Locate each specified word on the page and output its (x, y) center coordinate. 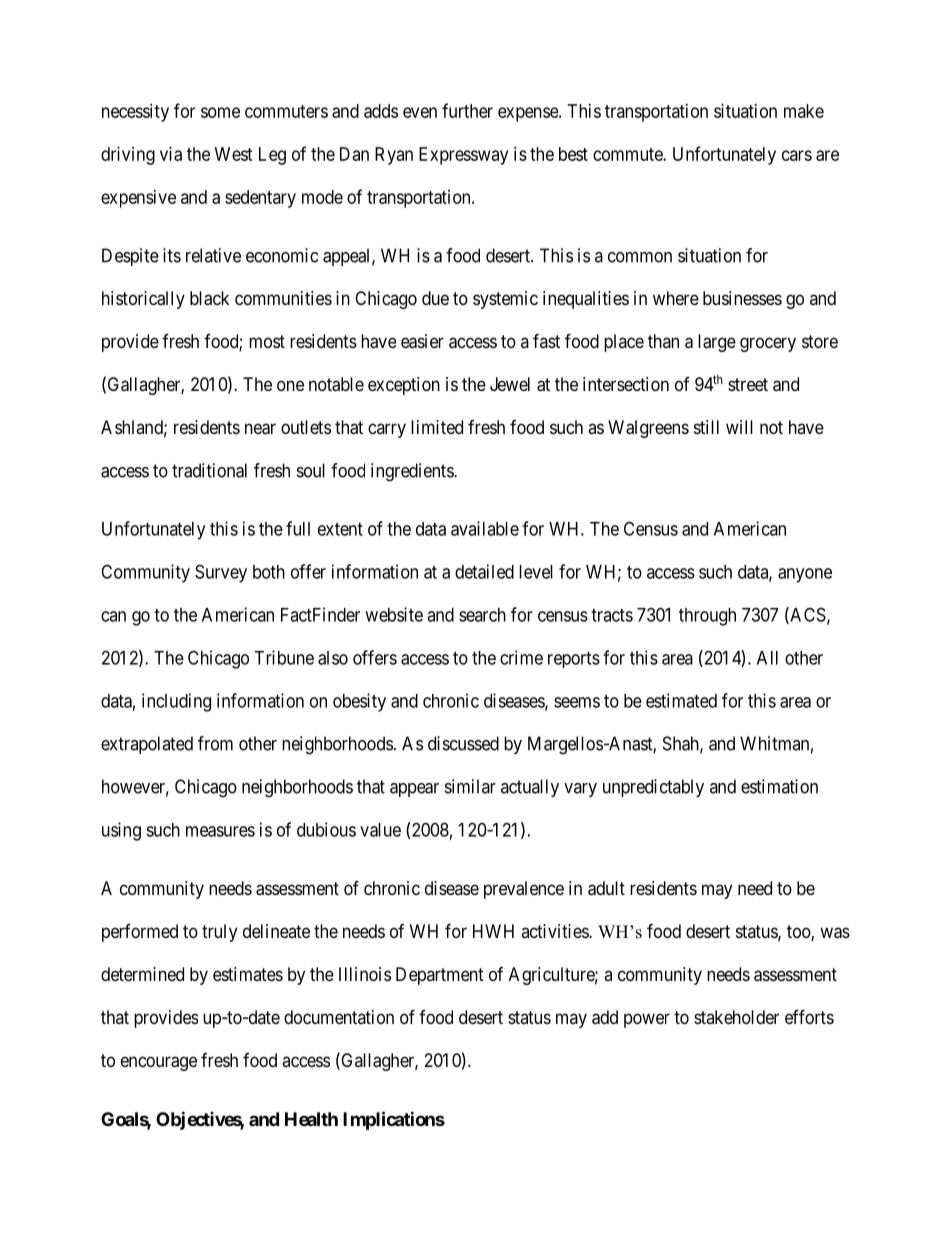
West (234, 154)
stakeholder (736, 1017)
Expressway (463, 156)
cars (797, 155)
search (482, 615)
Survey (221, 573)
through (707, 617)
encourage (159, 1063)
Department (440, 976)
